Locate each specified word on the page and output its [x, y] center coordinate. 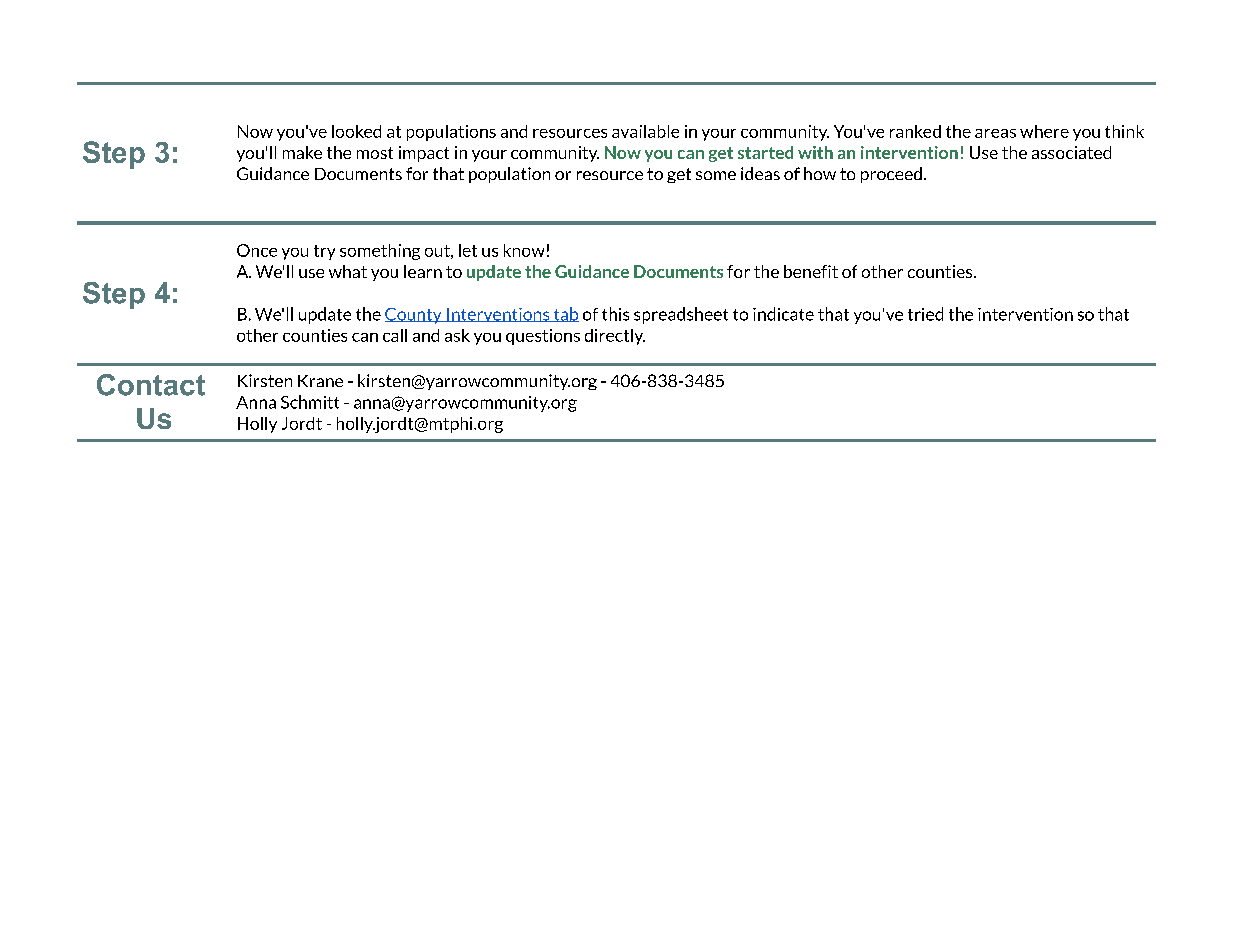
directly [615, 337]
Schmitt [310, 402]
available [645, 131]
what [348, 271]
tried [925, 314]
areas [995, 133]
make [302, 152]
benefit [811, 271]
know [524, 250]
